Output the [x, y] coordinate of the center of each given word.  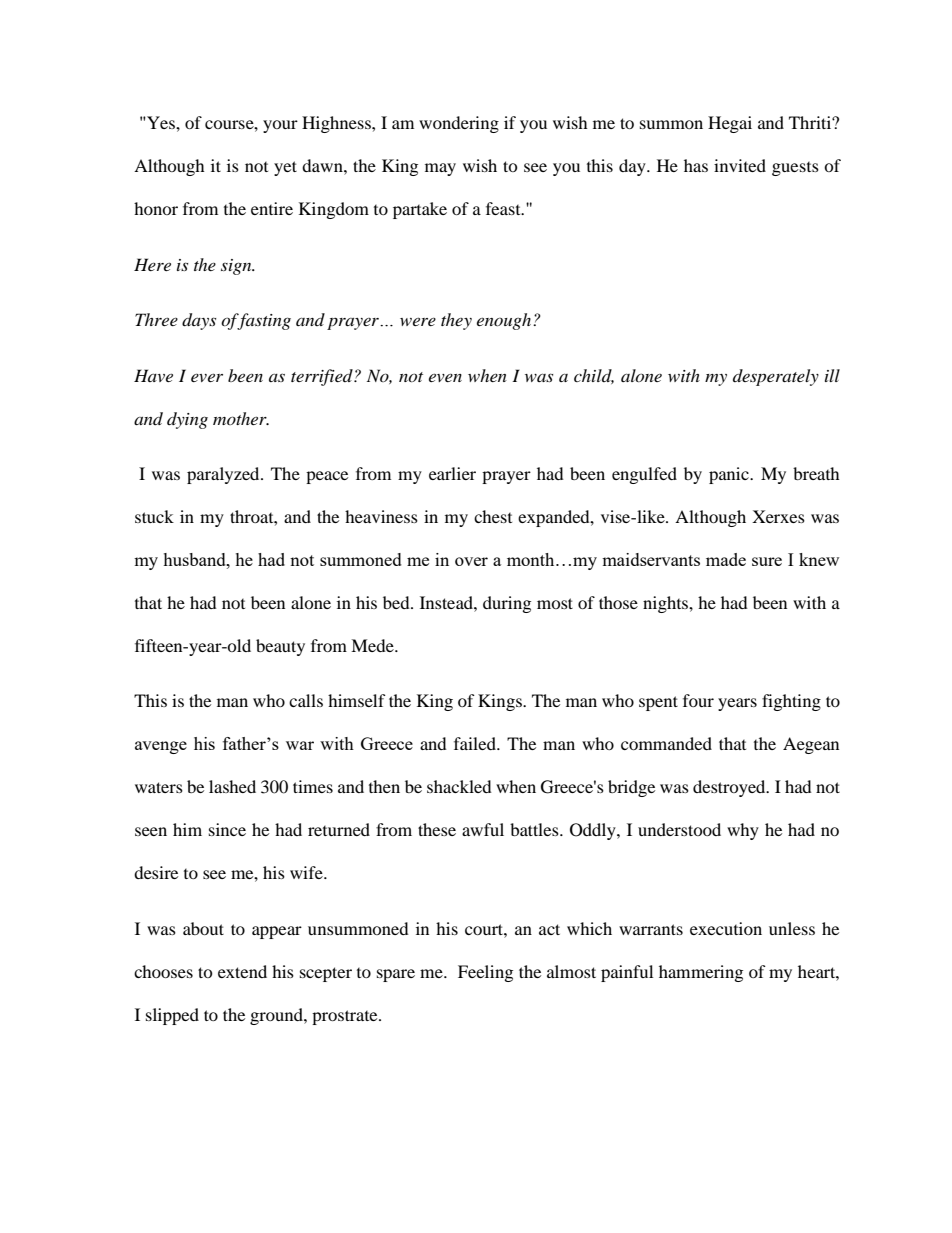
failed [476, 743]
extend [242, 971]
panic [730, 475]
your [280, 126]
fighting [791, 702]
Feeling [485, 973]
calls [306, 700]
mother [241, 418]
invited [740, 165]
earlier [452, 473]
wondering [459, 124]
